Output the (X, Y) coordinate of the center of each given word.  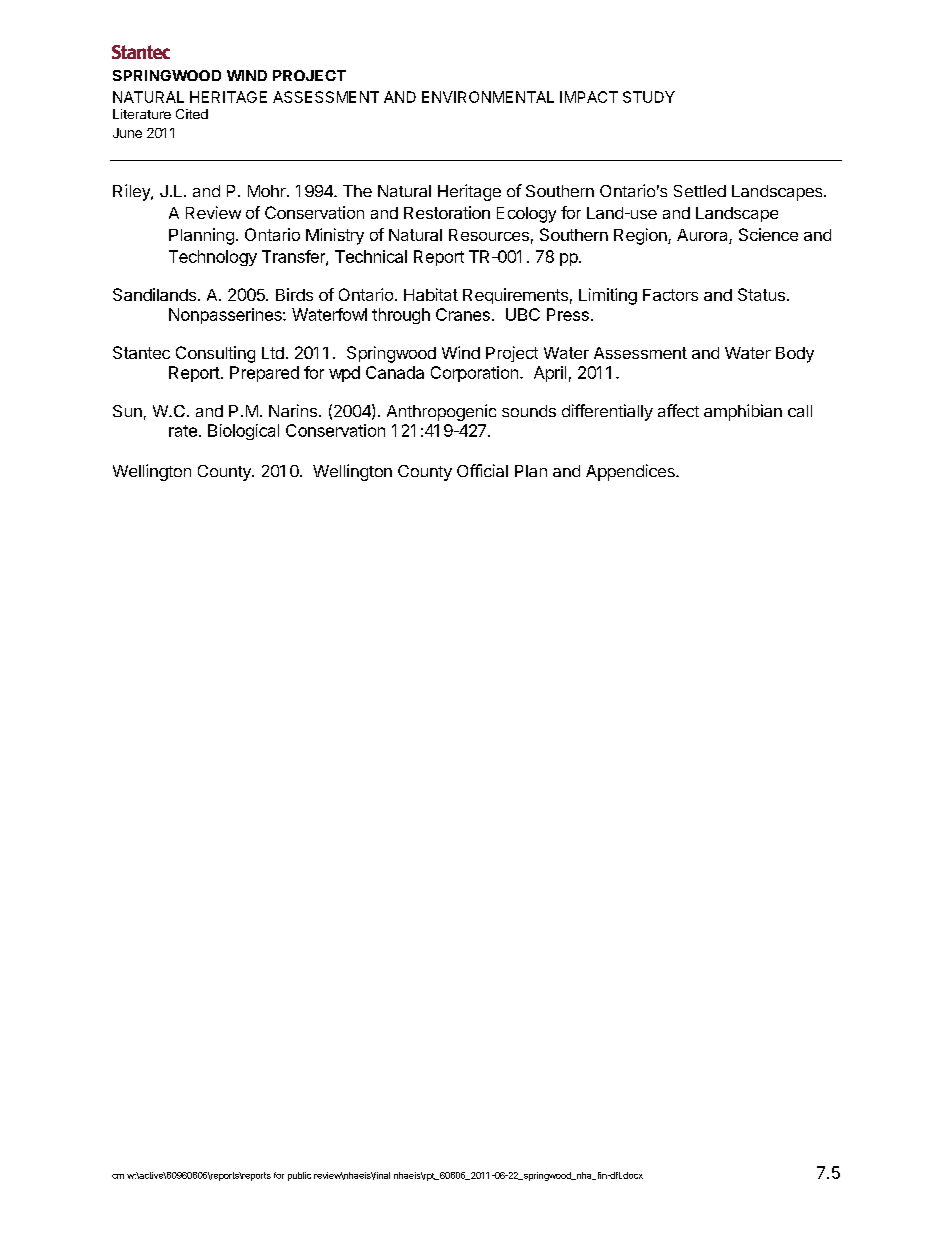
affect (678, 410)
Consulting (215, 354)
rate (183, 431)
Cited (192, 114)
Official (482, 470)
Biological (243, 432)
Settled (700, 191)
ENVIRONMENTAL (488, 97)
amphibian (743, 412)
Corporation (474, 374)
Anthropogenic (441, 412)
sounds (529, 411)
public (299, 1176)
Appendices (631, 472)
